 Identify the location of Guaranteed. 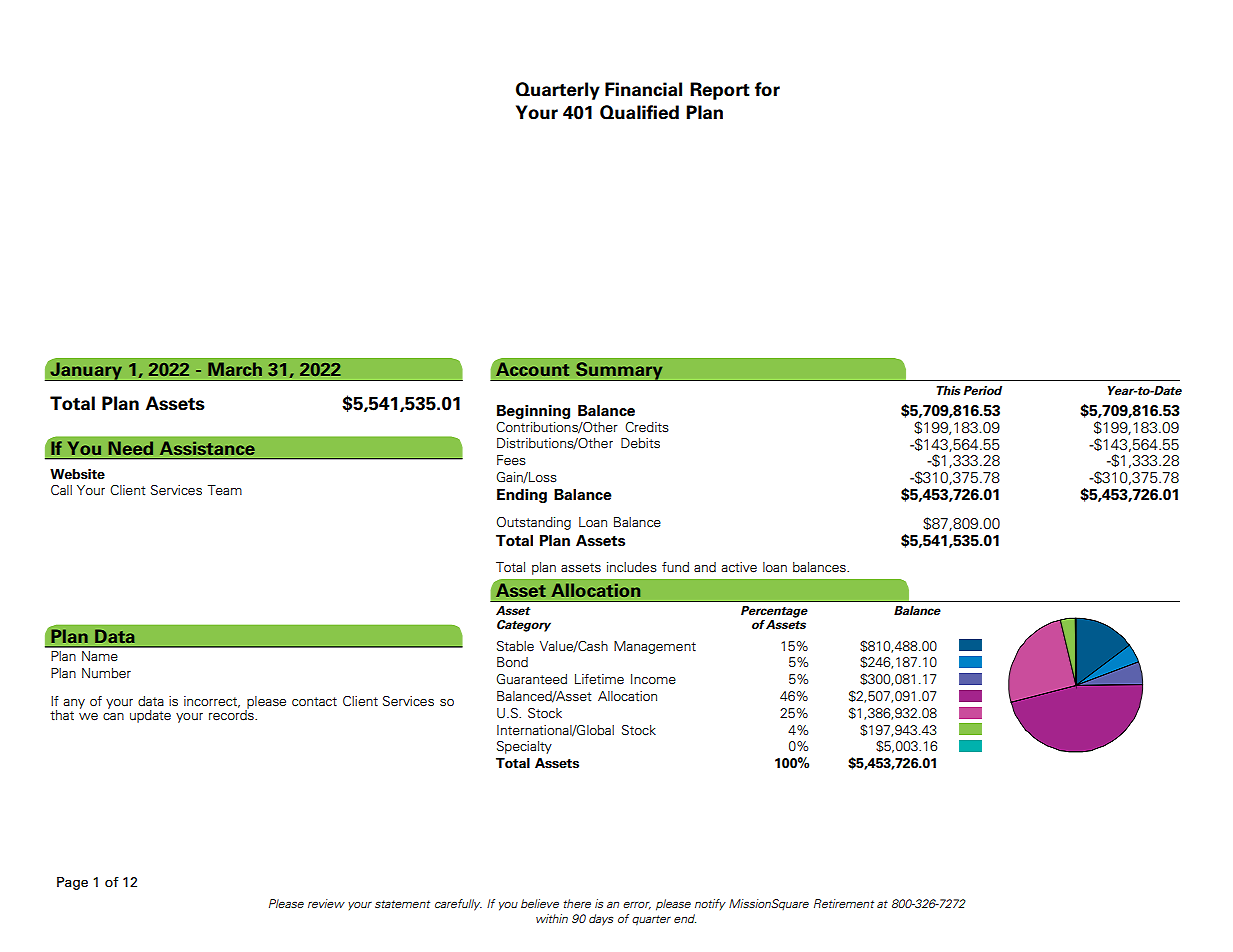
(531, 679).
